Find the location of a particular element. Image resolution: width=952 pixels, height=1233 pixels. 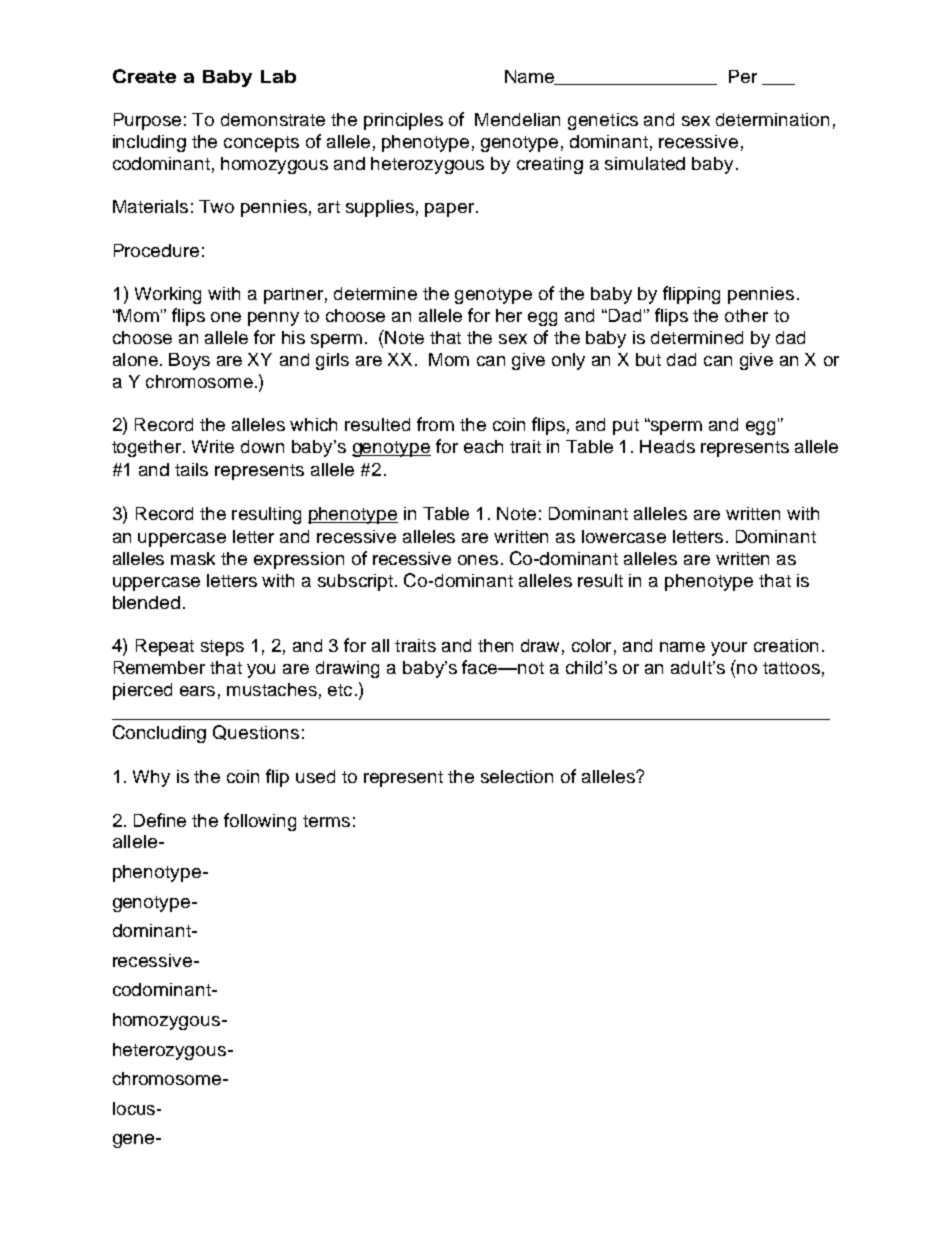

following is located at coordinates (260, 822).
